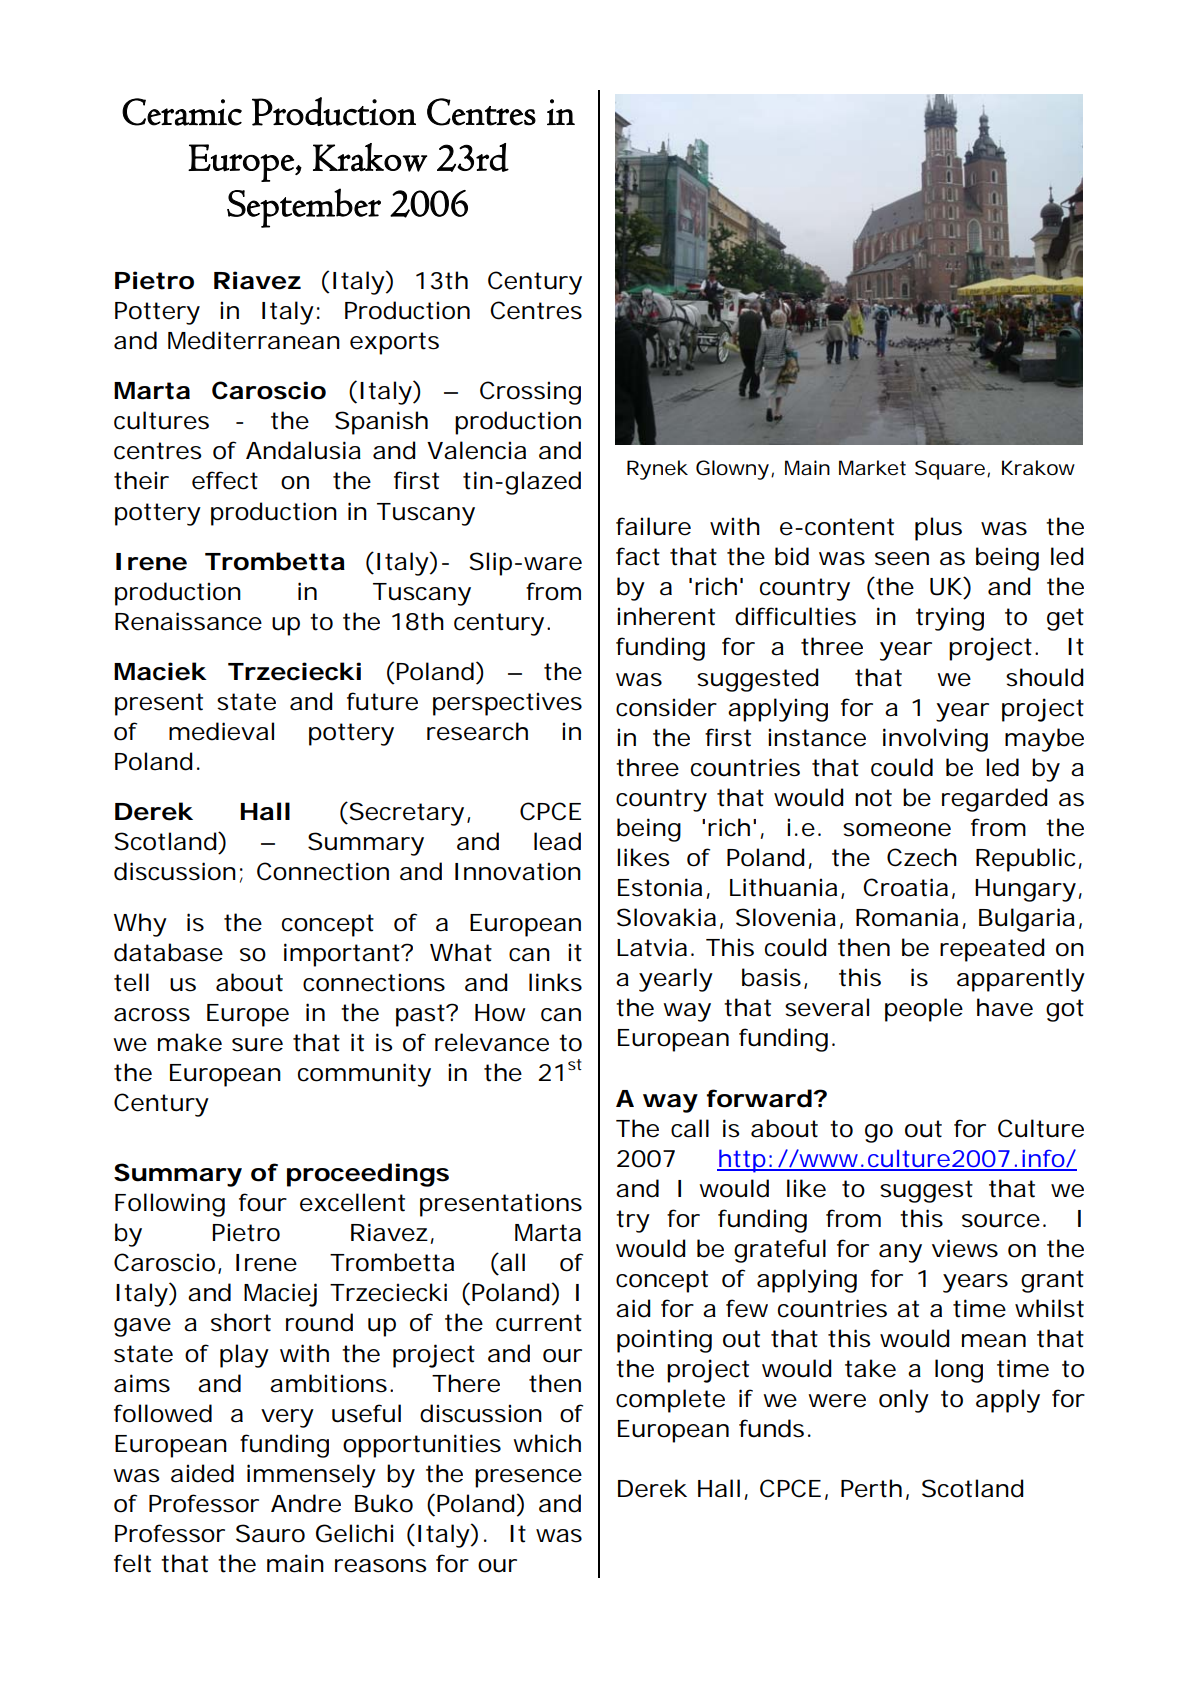 Image resolution: width=1193 pixels, height=1688 pixels. What do you see at coordinates (304, 208) in the image?
I see `September` at bounding box center [304, 208].
